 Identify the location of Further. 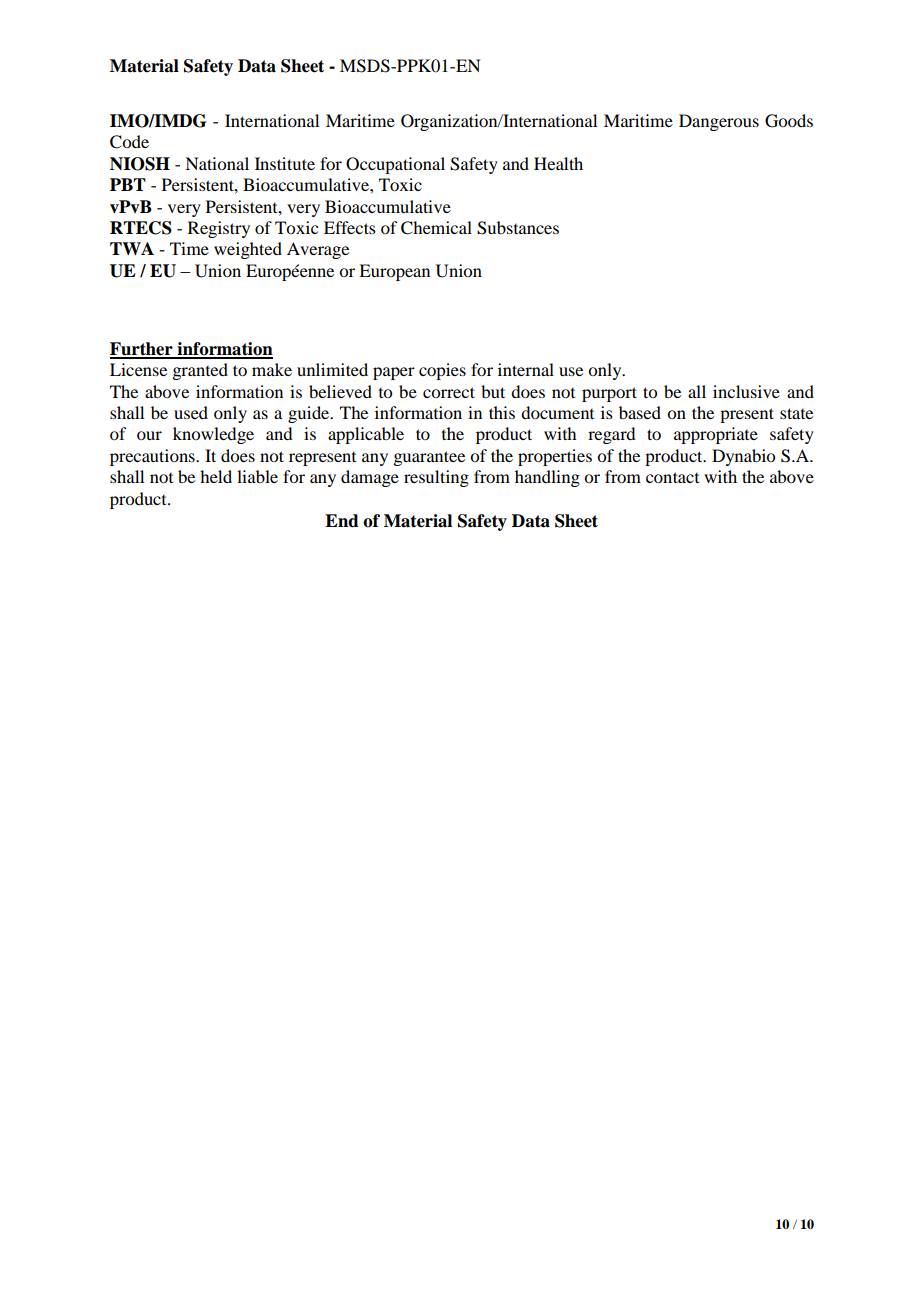
(142, 350).
